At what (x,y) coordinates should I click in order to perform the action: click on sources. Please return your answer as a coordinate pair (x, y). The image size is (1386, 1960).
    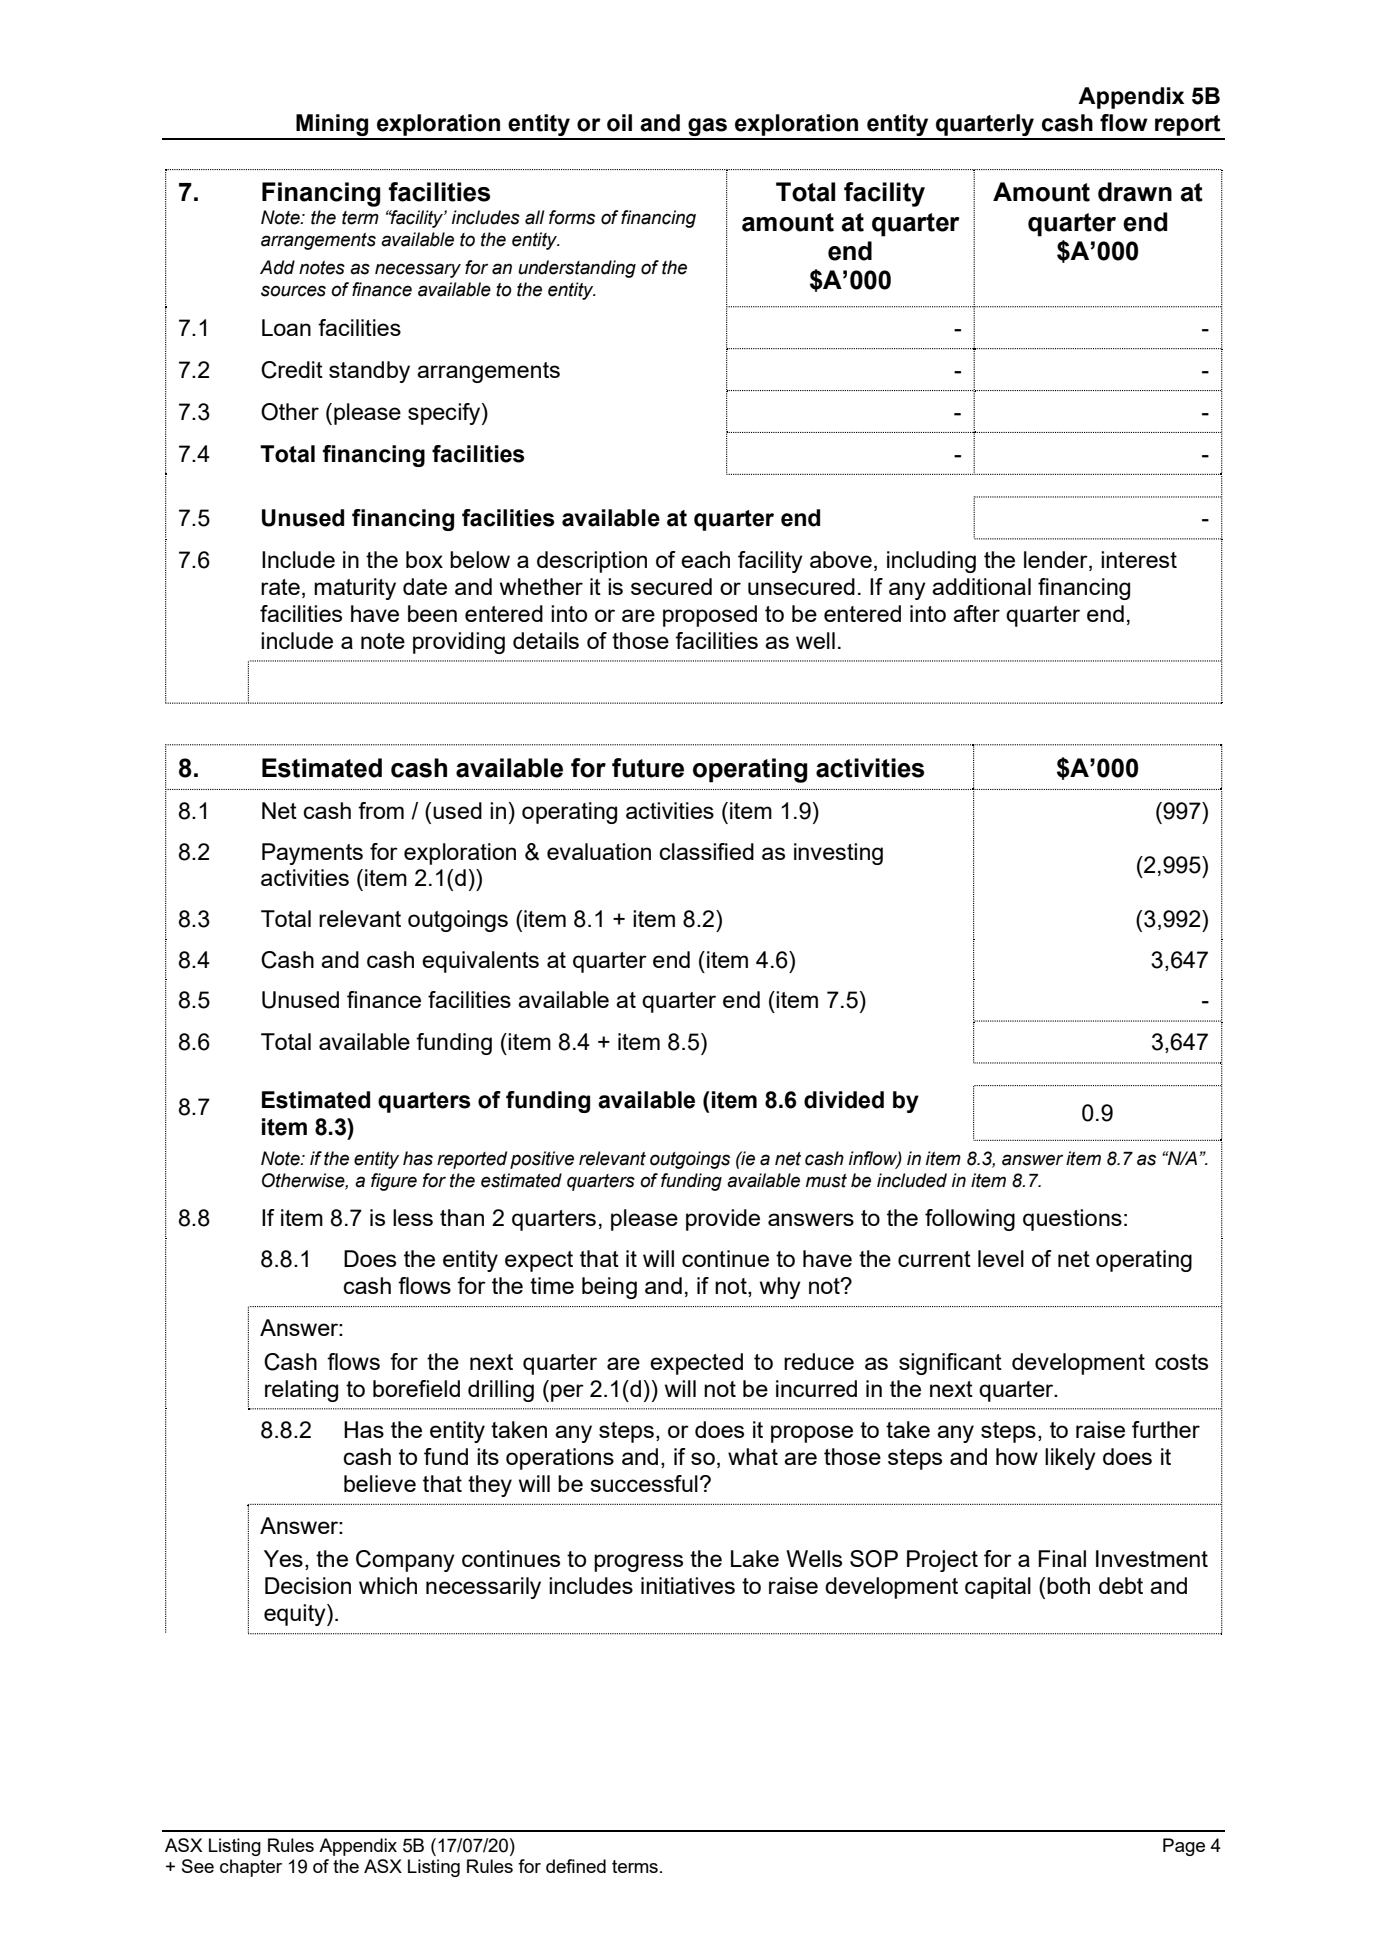
    Looking at the image, I should click on (293, 291).
